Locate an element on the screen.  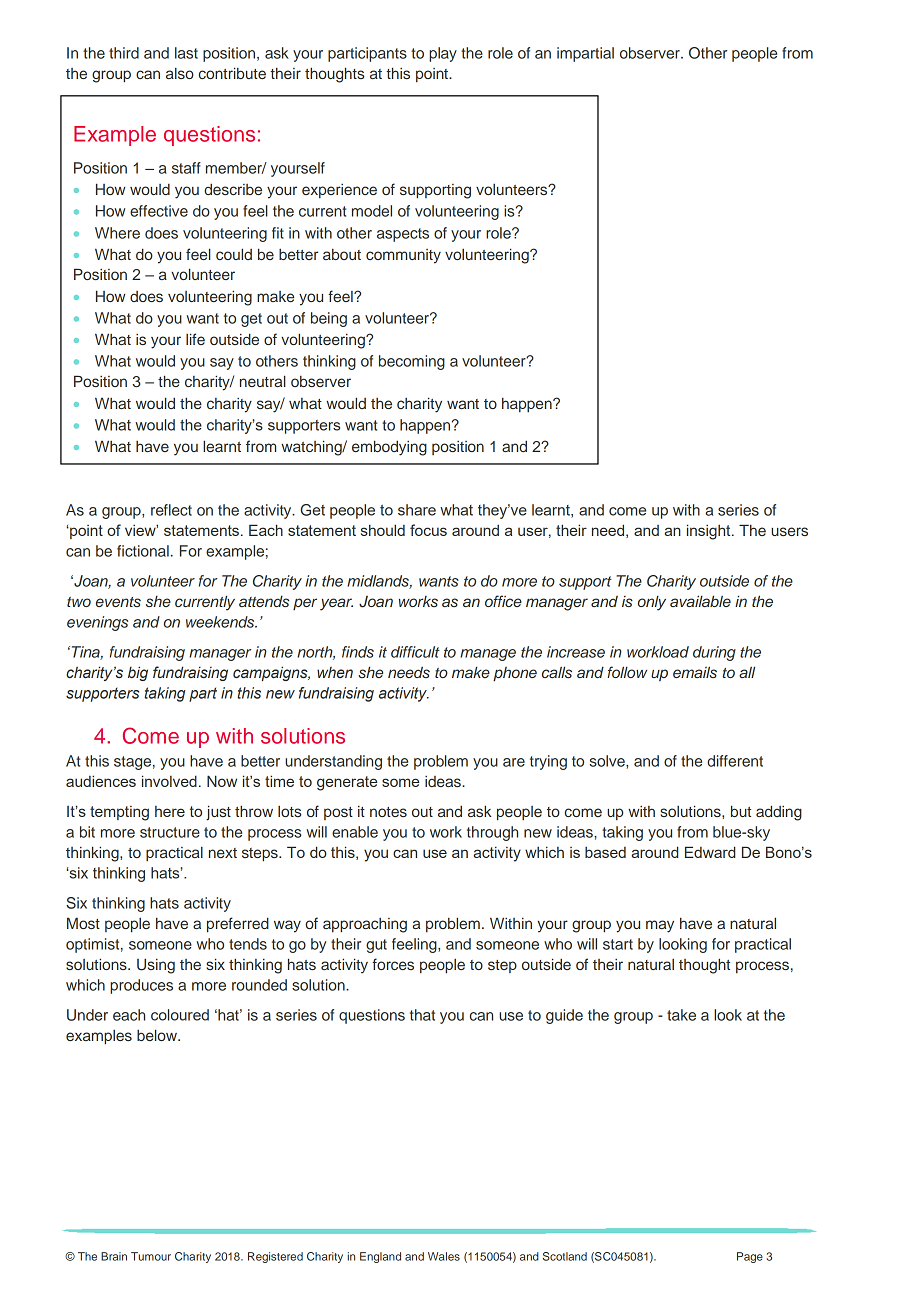
big is located at coordinates (138, 673).
